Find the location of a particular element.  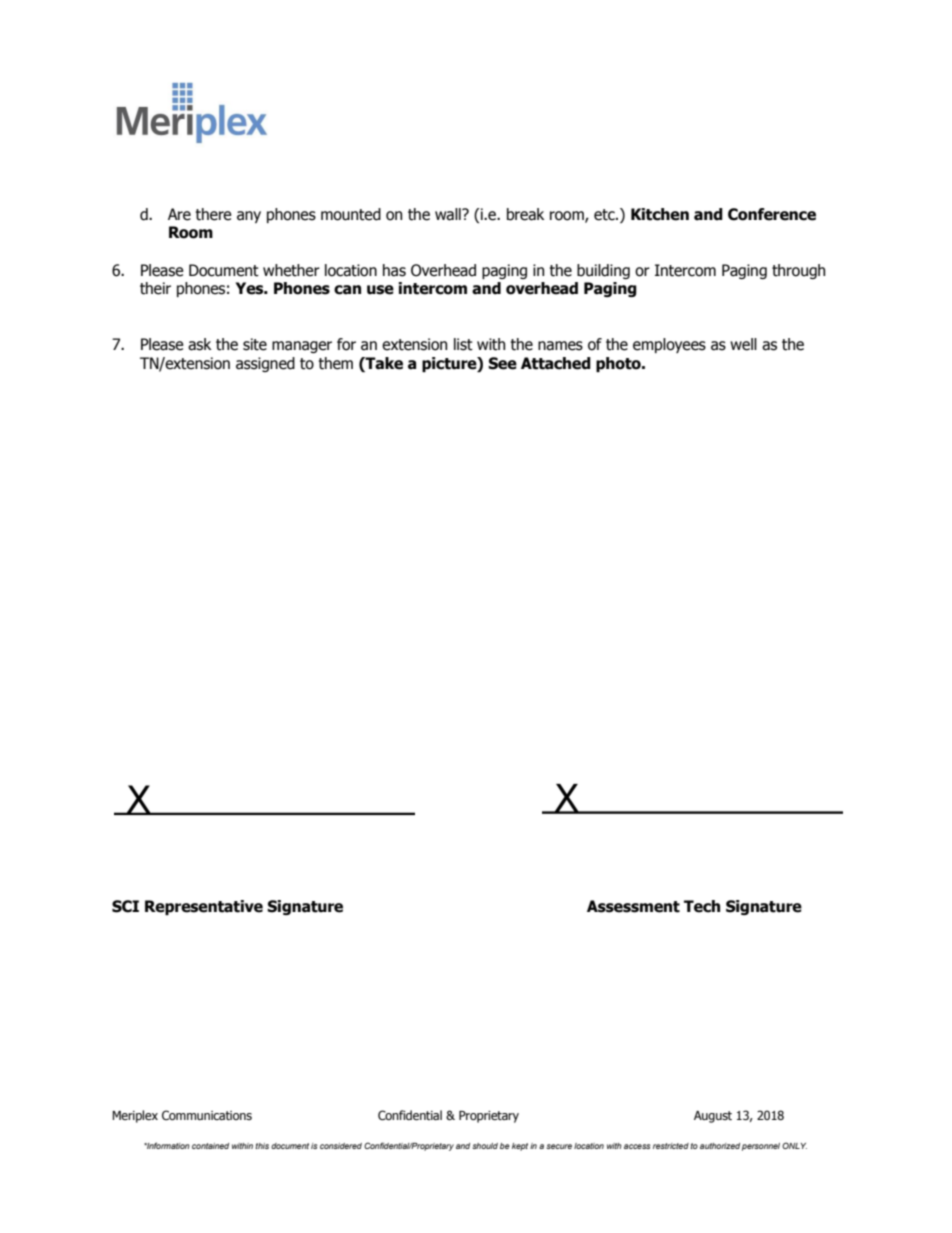

Conference is located at coordinates (772, 214).
